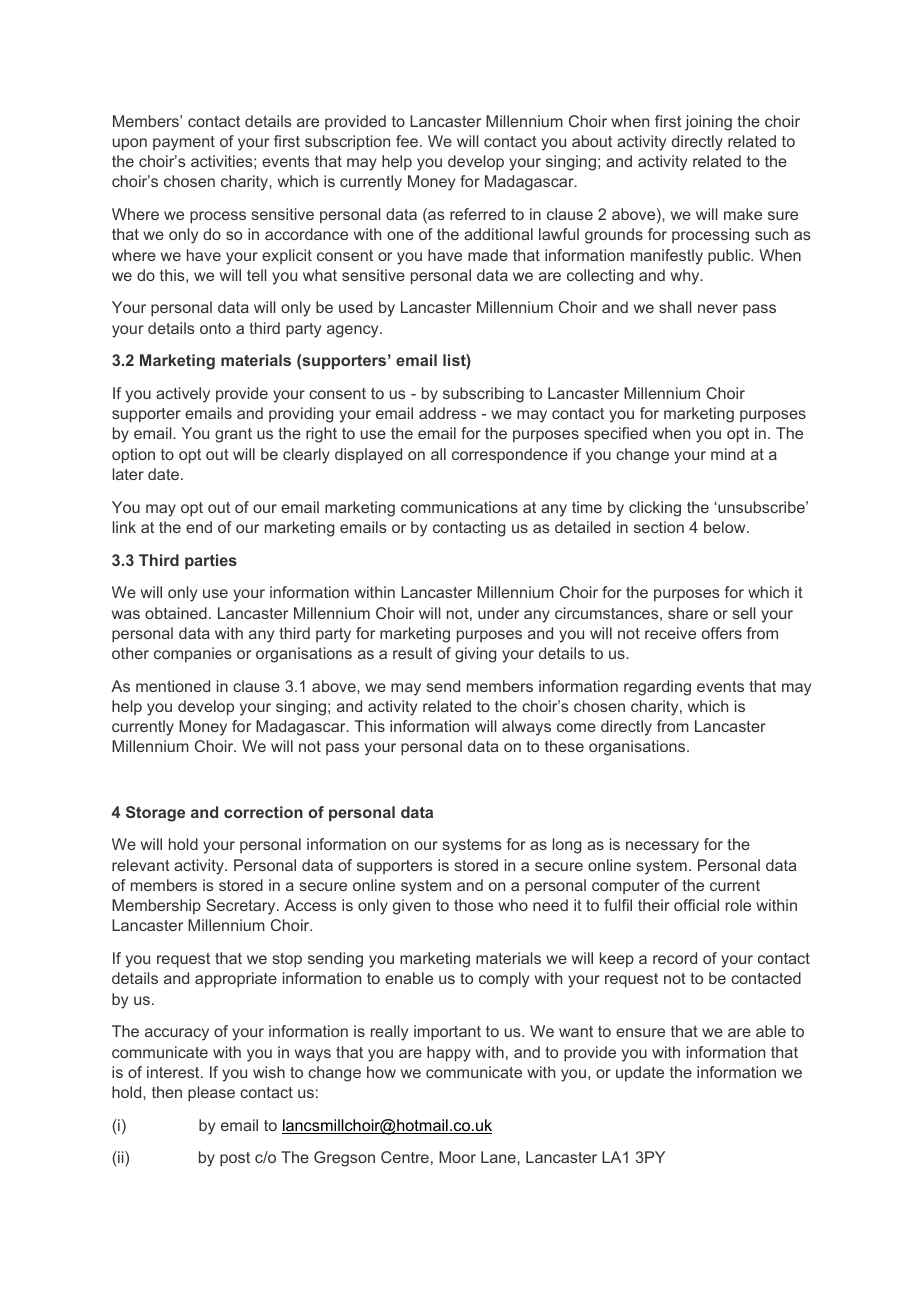  Describe the element at coordinates (459, 507) in the screenshot. I see `communications` at that location.
